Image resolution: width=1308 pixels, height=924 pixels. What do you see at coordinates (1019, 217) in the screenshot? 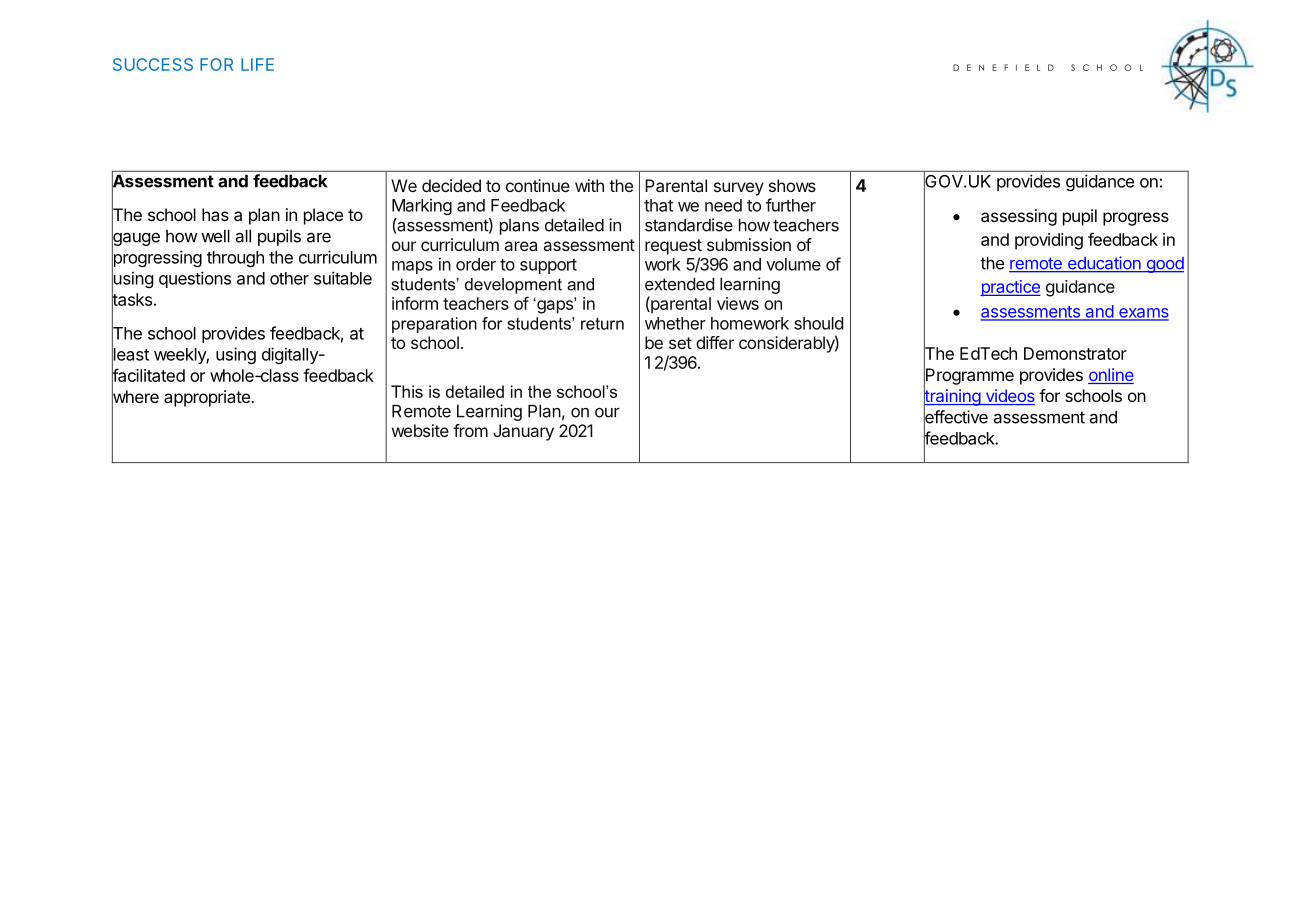
I see `assessing` at bounding box center [1019, 217].
